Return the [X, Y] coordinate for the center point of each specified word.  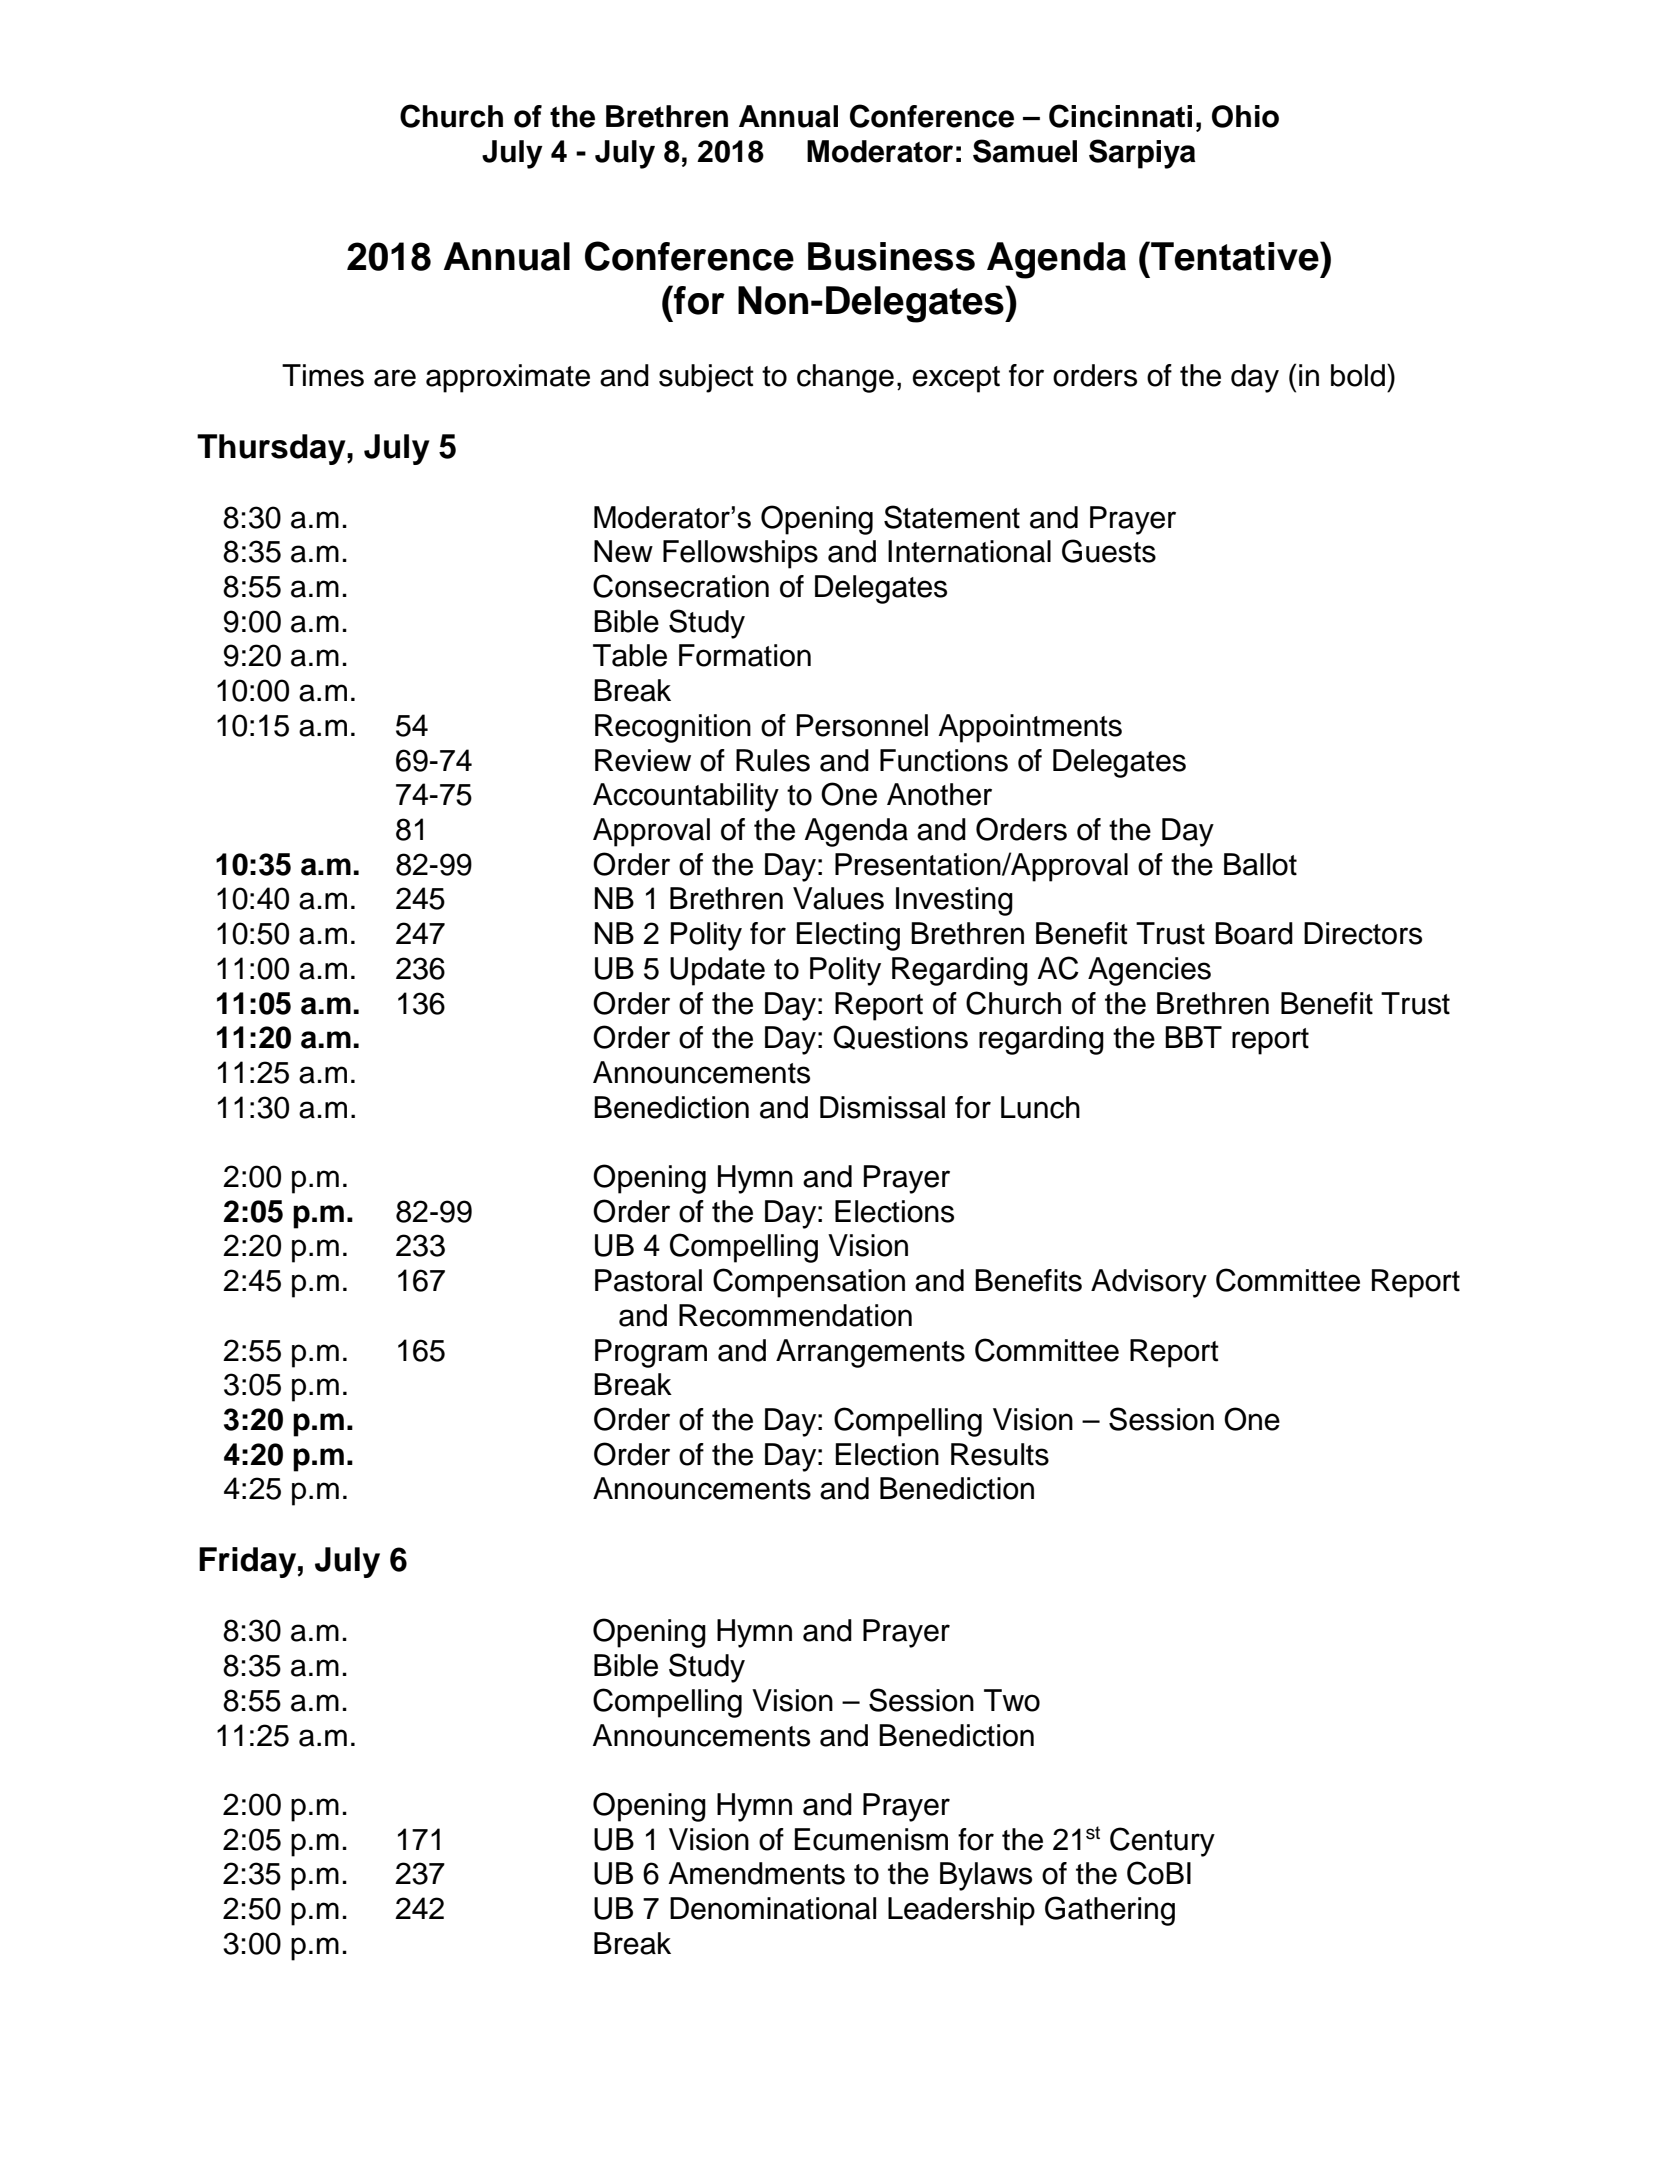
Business [891, 256]
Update [717, 971]
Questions [900, 1037]
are [395, 378]
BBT [1193, 1037]
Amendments [756, 1873]
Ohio [1245, 116]
